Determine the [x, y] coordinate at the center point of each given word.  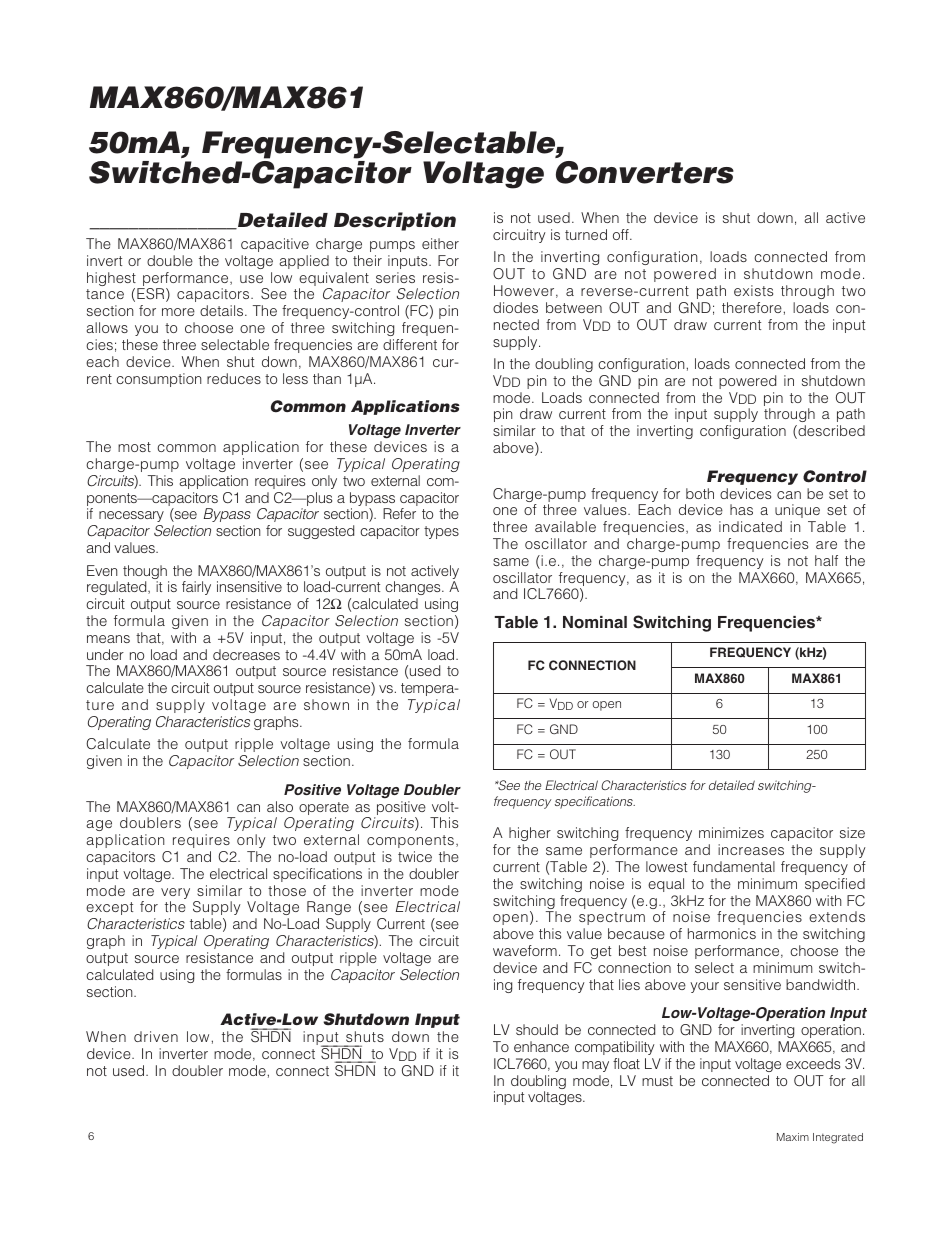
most [134, 447]
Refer [399, 513]
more [178, 312]
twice [415, 856]
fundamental [734, 866]
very [175, 895]
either [440, 243]
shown [326, 704]
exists [753, 290]
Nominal [595, 622]
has [741, 509]
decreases [246, 654]
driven [156, 1036]
